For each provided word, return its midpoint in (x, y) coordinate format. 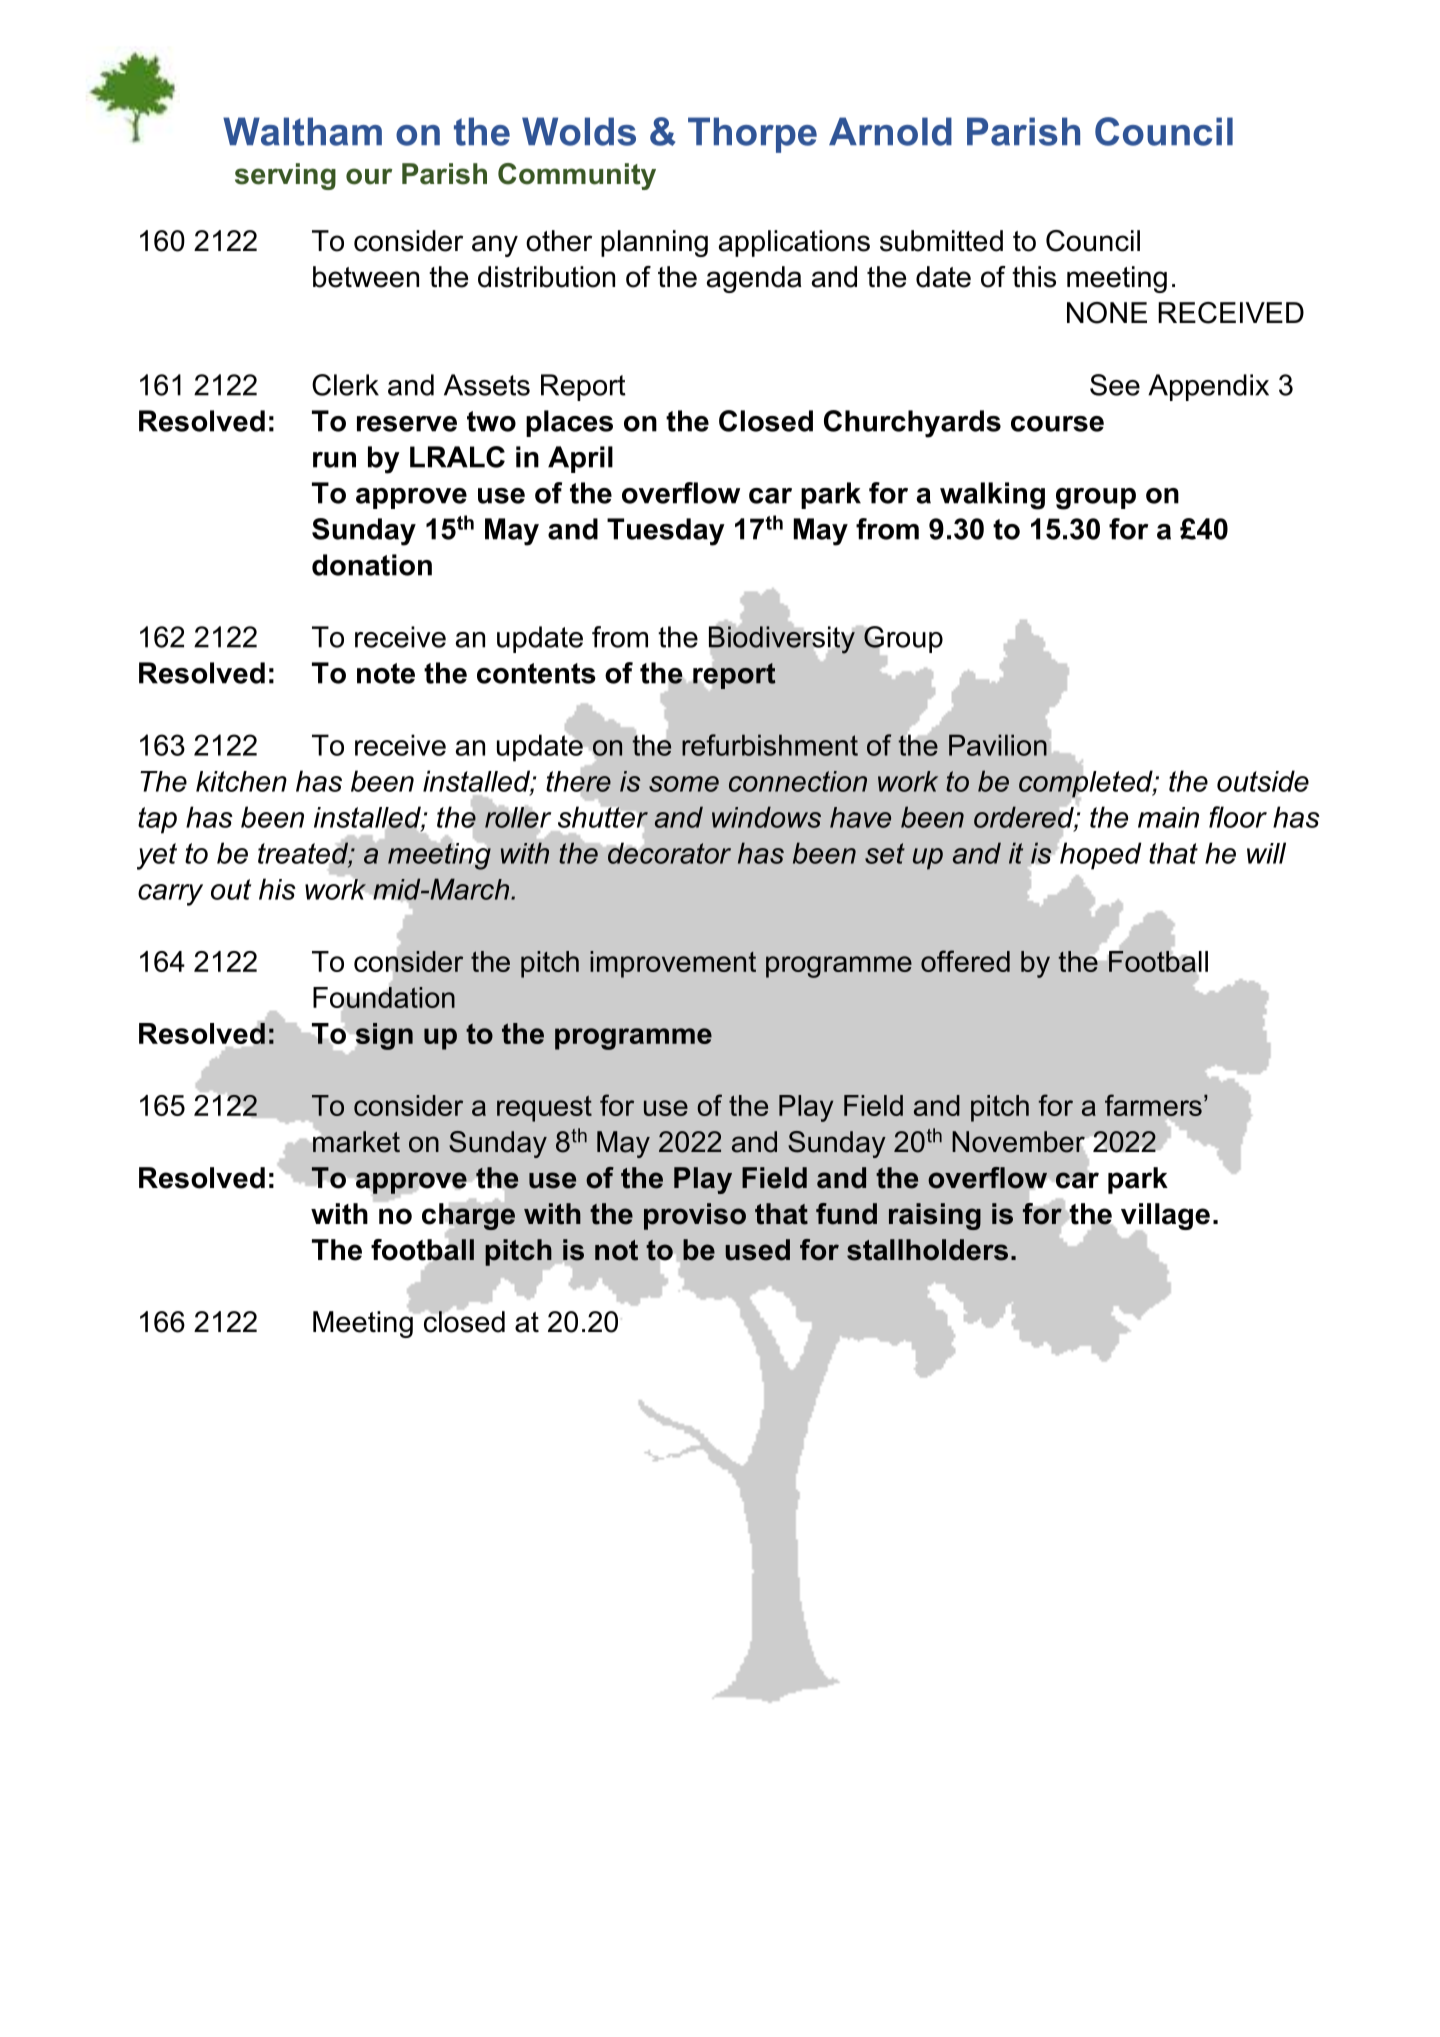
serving (285, 176)
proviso (695, 1216)
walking (992, 496)
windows (766, 817)
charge (468, 1216)
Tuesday (666, 532)
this (1034, 277)
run (334, 460)
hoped (1101, 856)
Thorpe (752, 135)
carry (170, 895)
